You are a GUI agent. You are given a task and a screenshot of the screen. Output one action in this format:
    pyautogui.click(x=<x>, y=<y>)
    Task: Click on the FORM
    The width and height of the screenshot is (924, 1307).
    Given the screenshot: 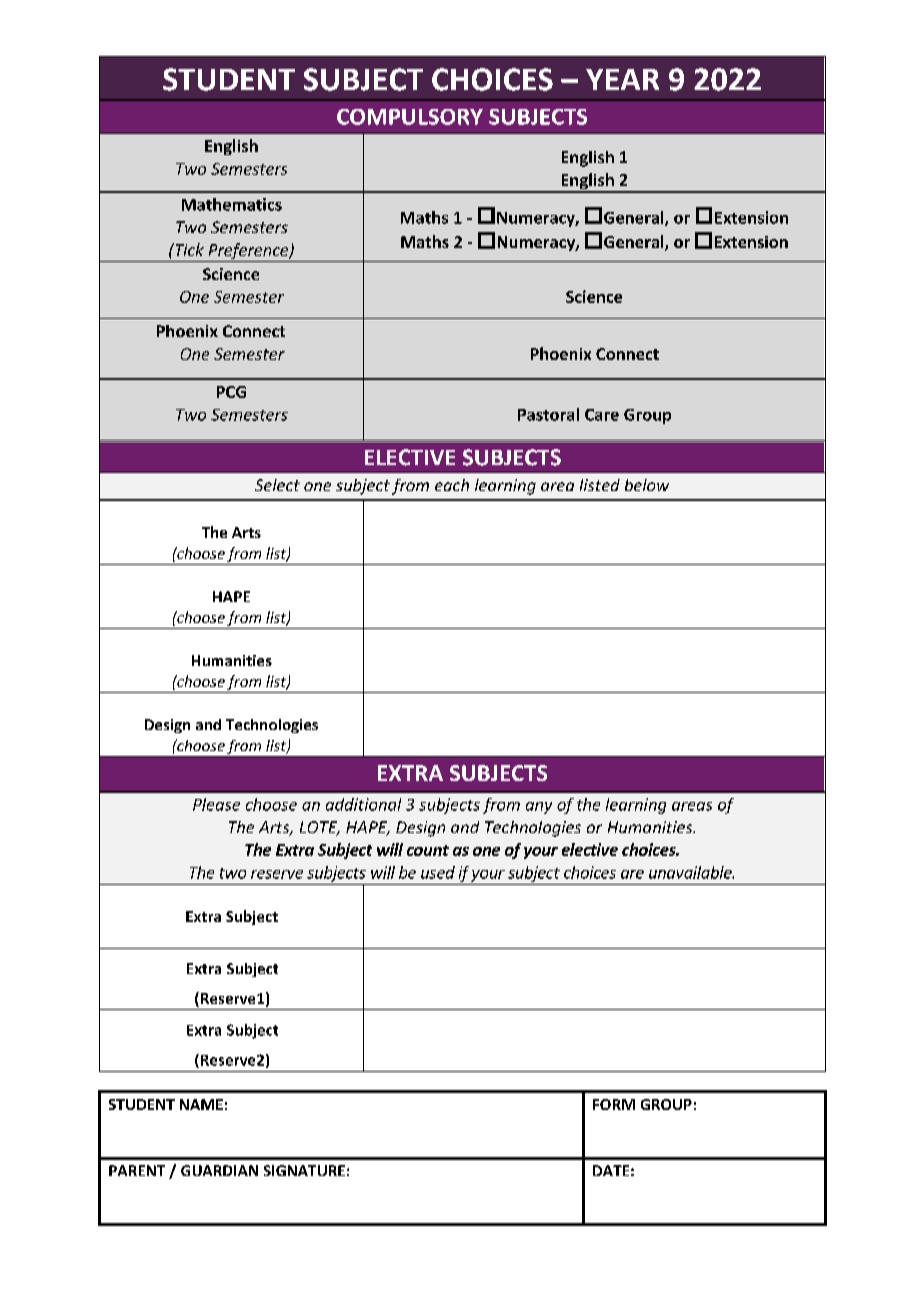 What is the action you would take?
    pyautogui.click(x=614, y=1104)
